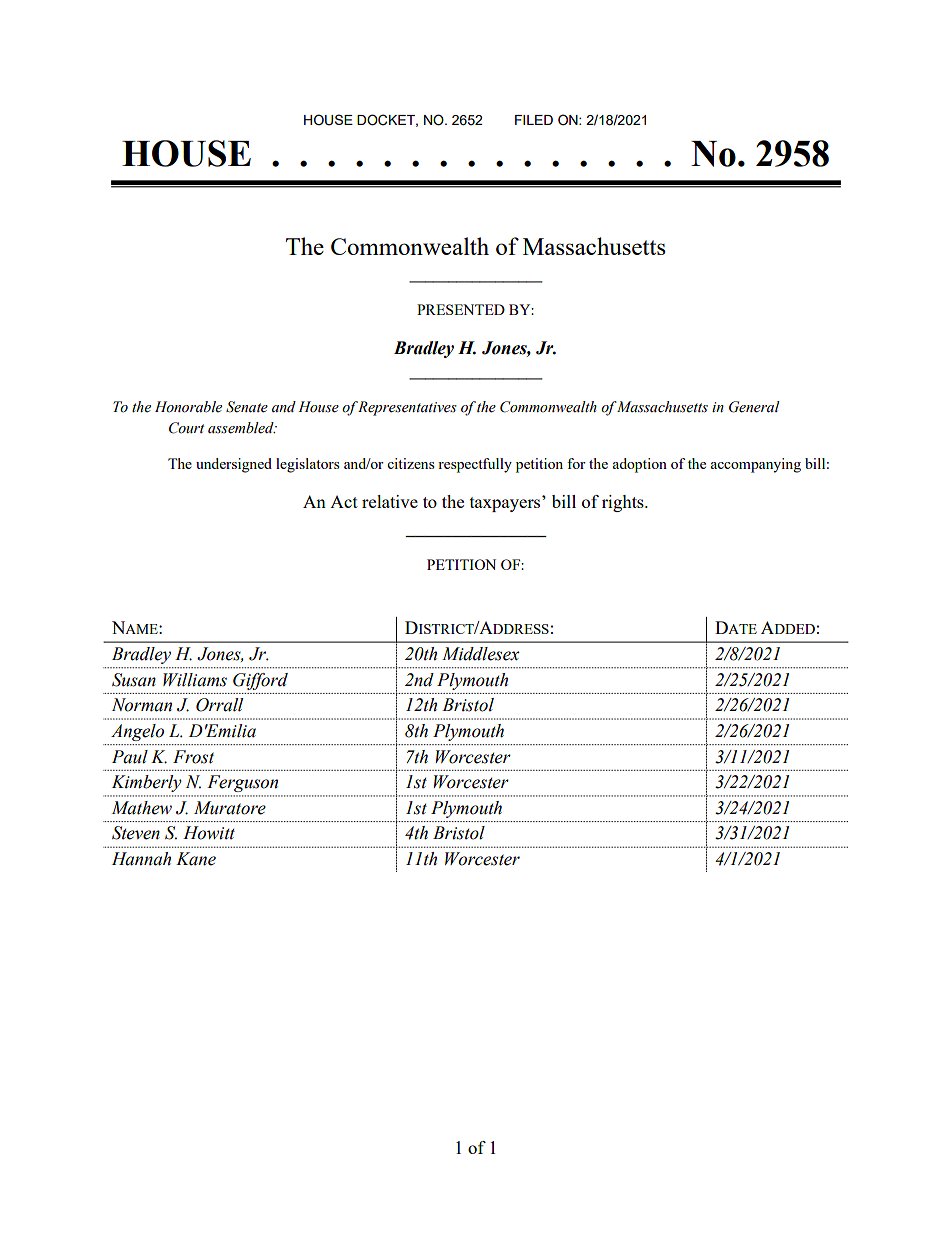 This document has width=952, height=1233. I want to click on Frost, so click(193, 757).
